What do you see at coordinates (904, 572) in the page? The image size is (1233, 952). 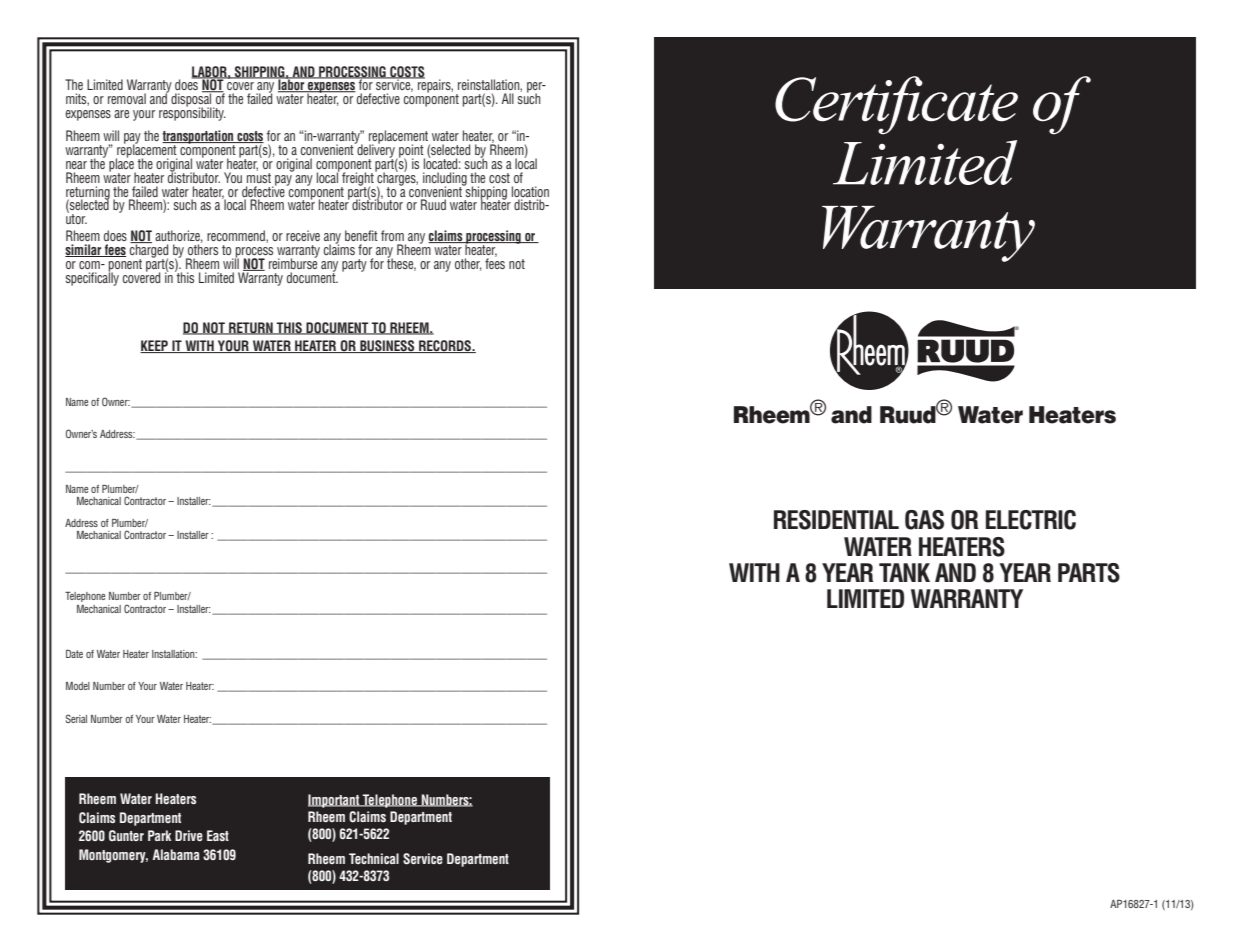 I see `TANK` at bounding box center [904, 572].
